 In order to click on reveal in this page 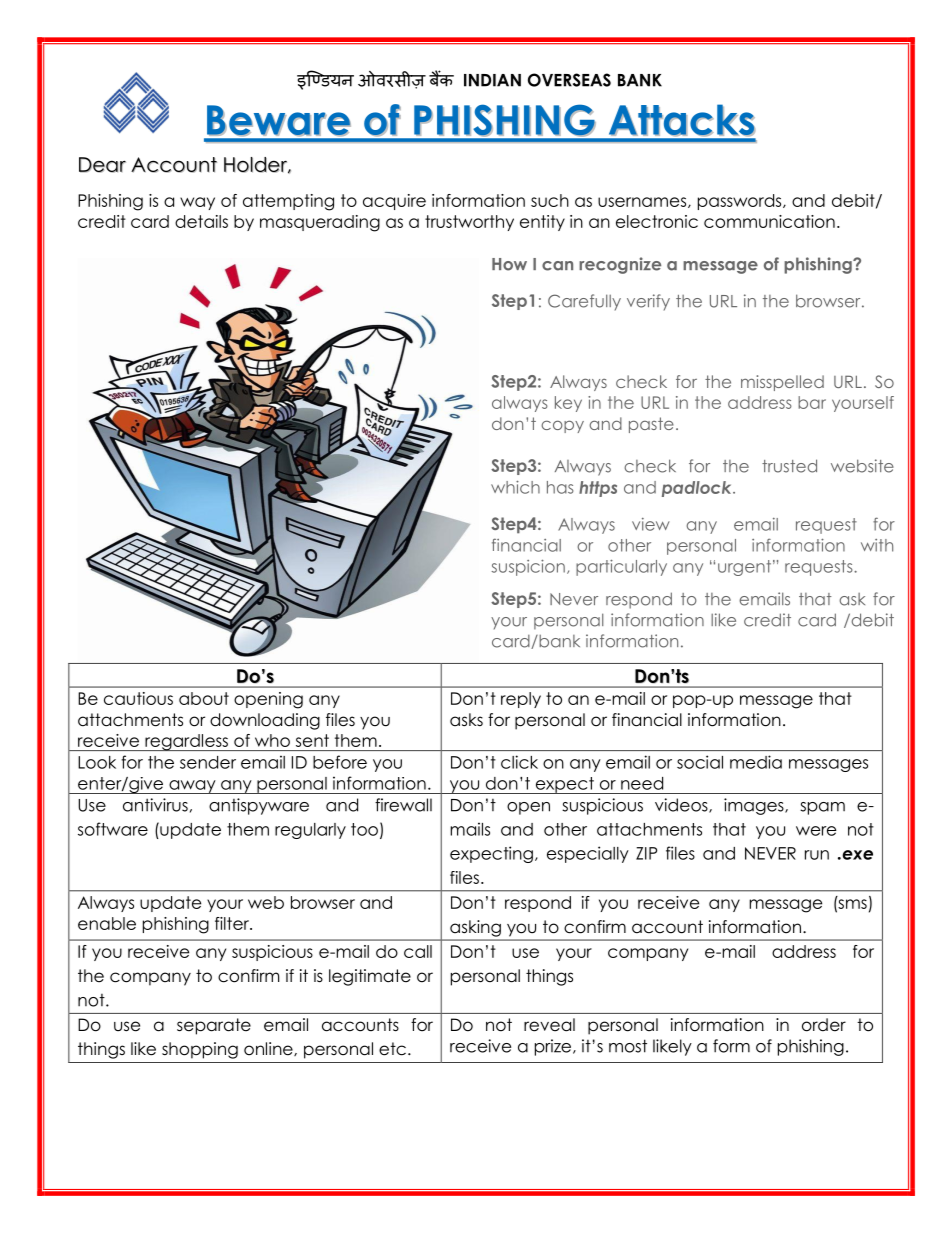, I will do `click(549, 1025)`.
